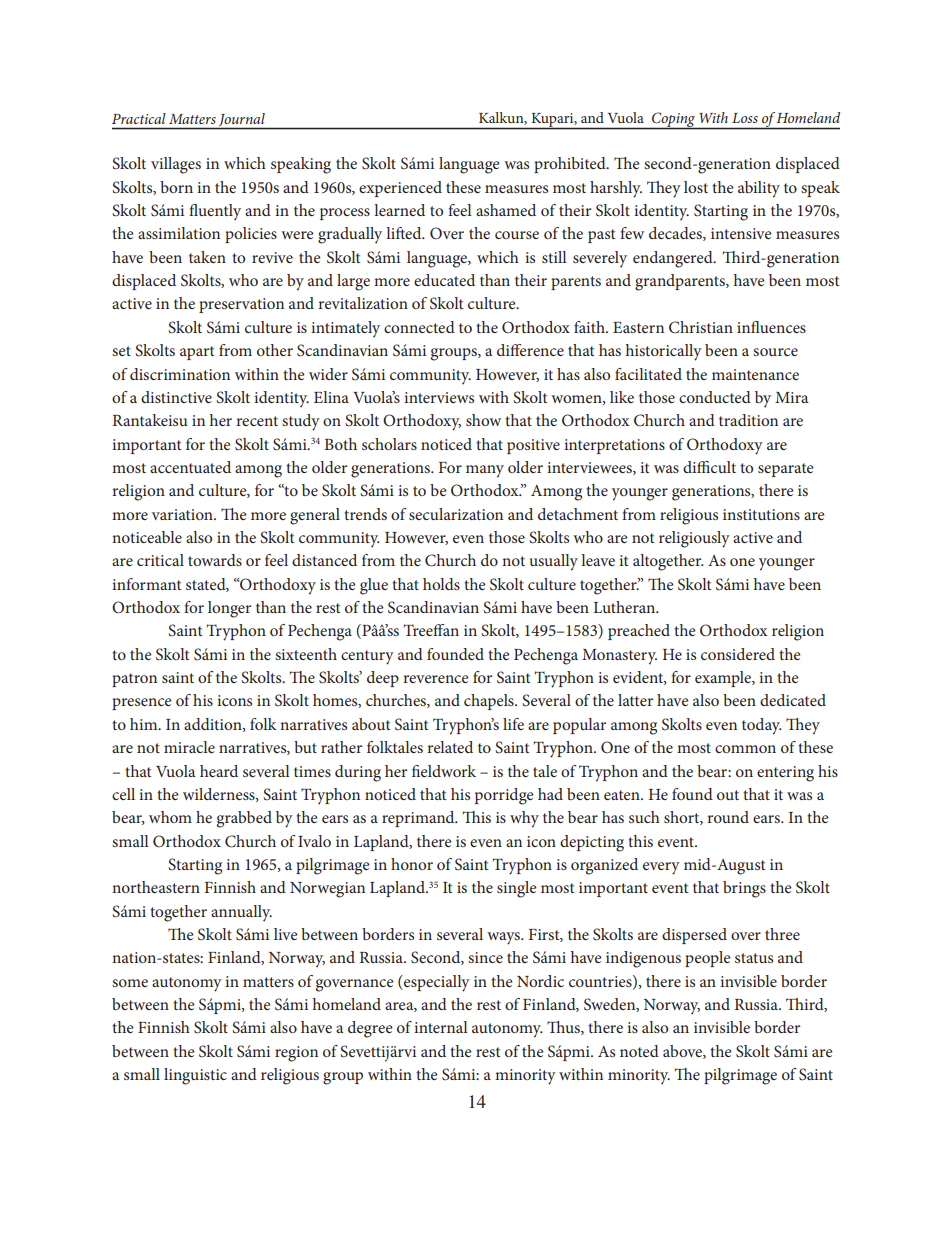 The image size is (952, 1233). Describe the element at coordinates (745, 118) in the page. I see `Loss` at that location.
